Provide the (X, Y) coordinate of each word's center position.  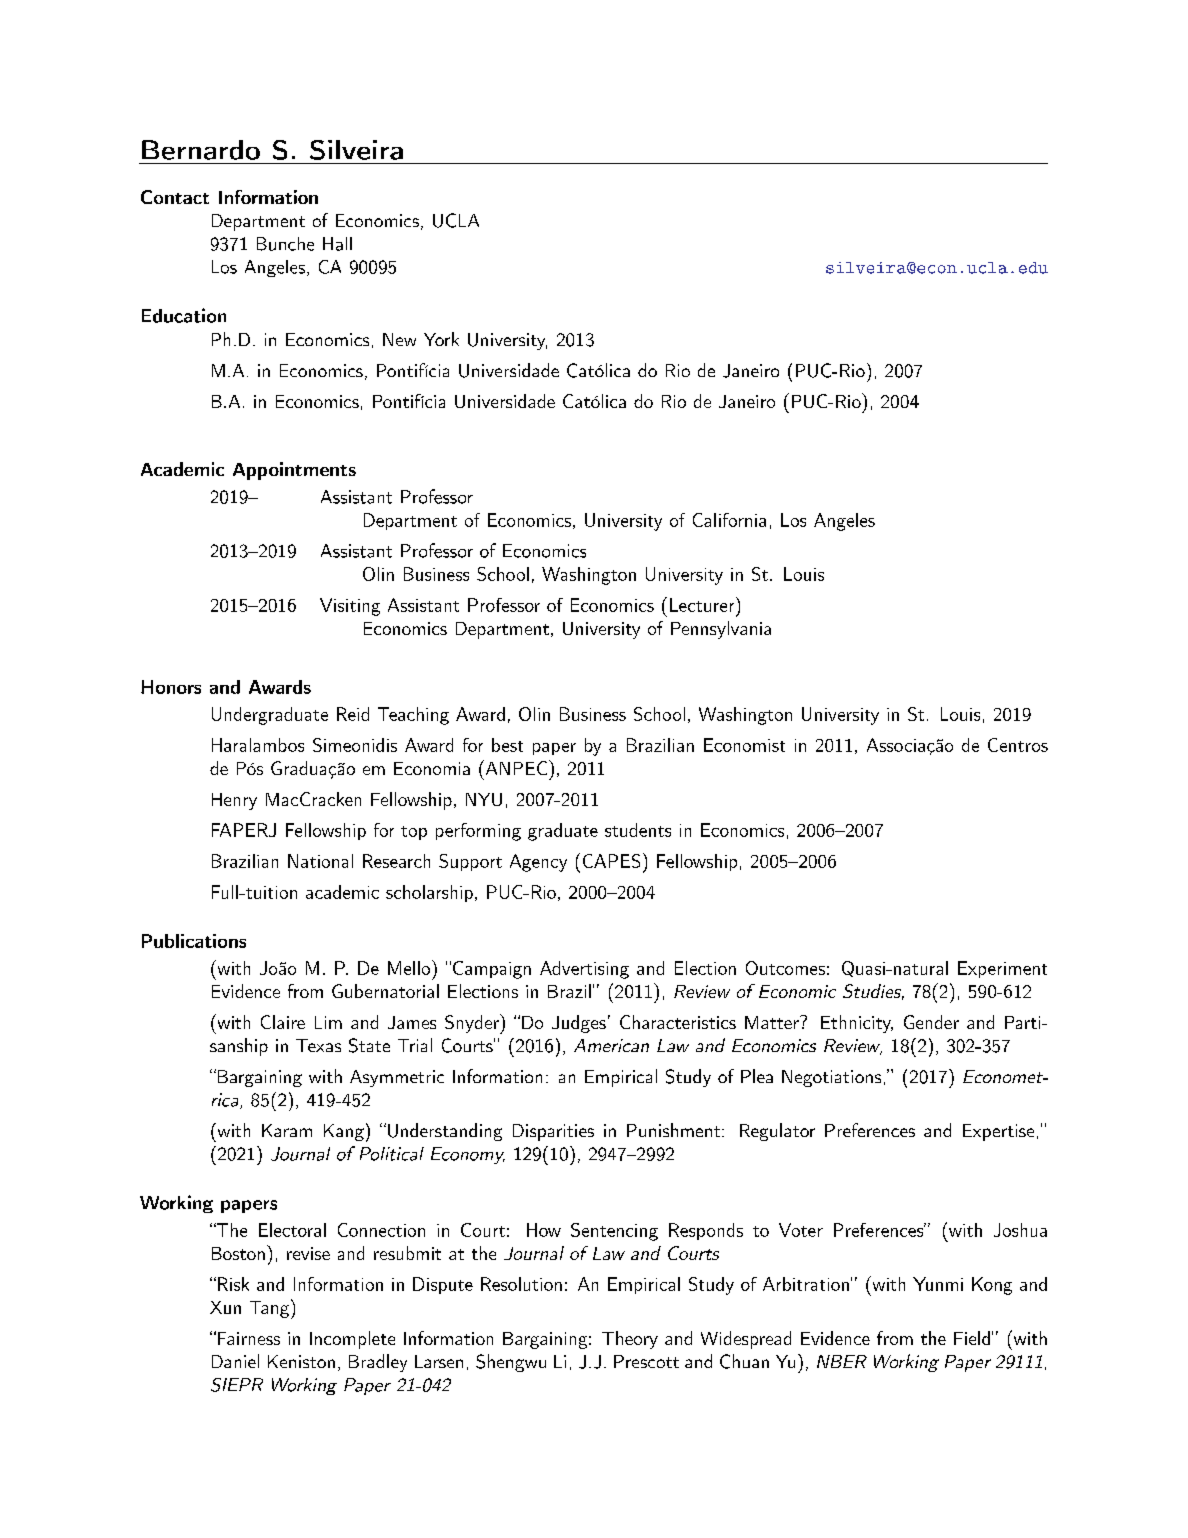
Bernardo (201, 150)
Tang (271, 1309)
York (441, 339)
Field (972, 1338)
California (729, 520)
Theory (630, 1340)
